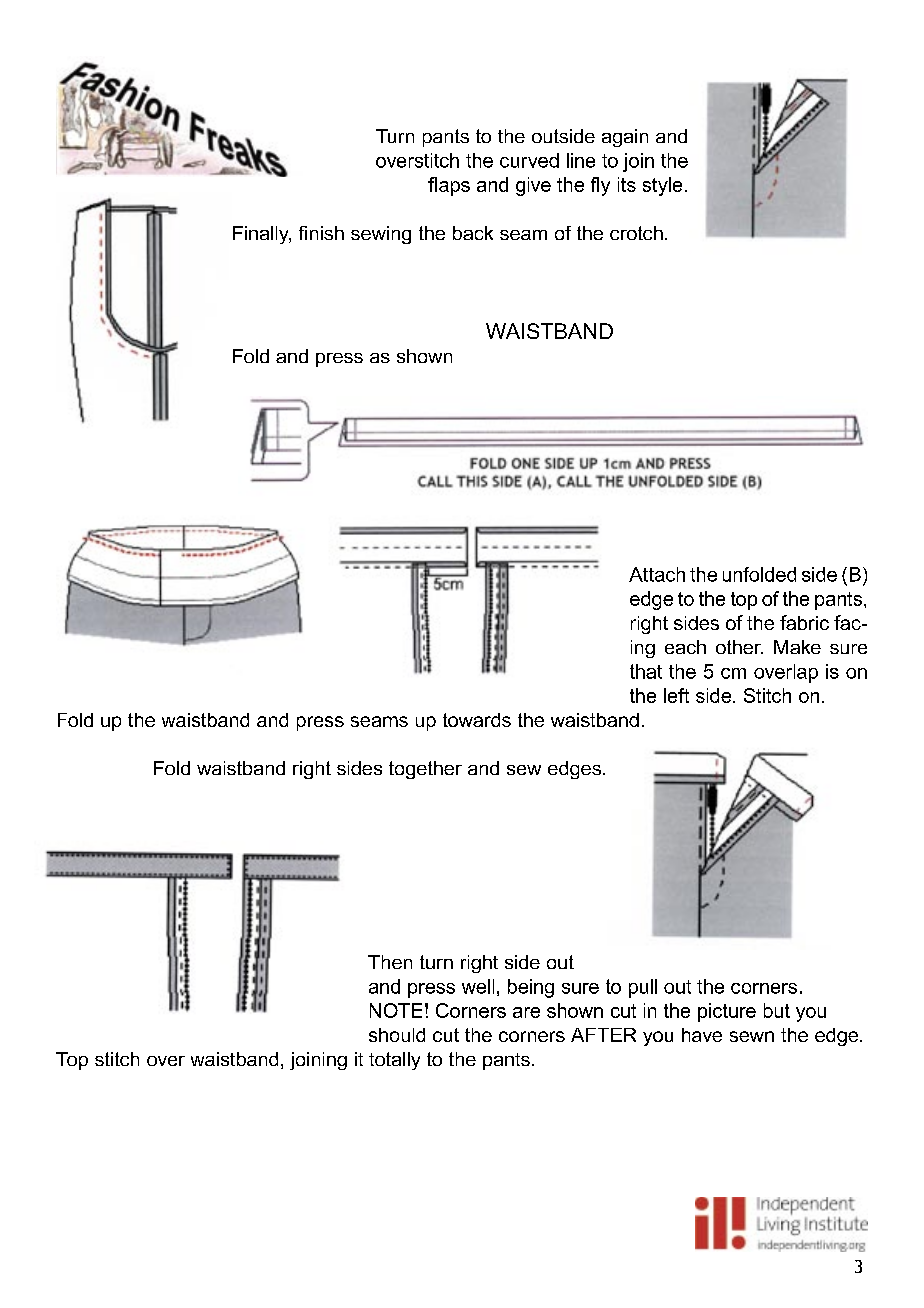 Image resolution: width=924 pixels, height=1308 pixels. What do you see at coordinates (646, 671) in the screenshot?
I see `that` at bounding box center [646, 671].
